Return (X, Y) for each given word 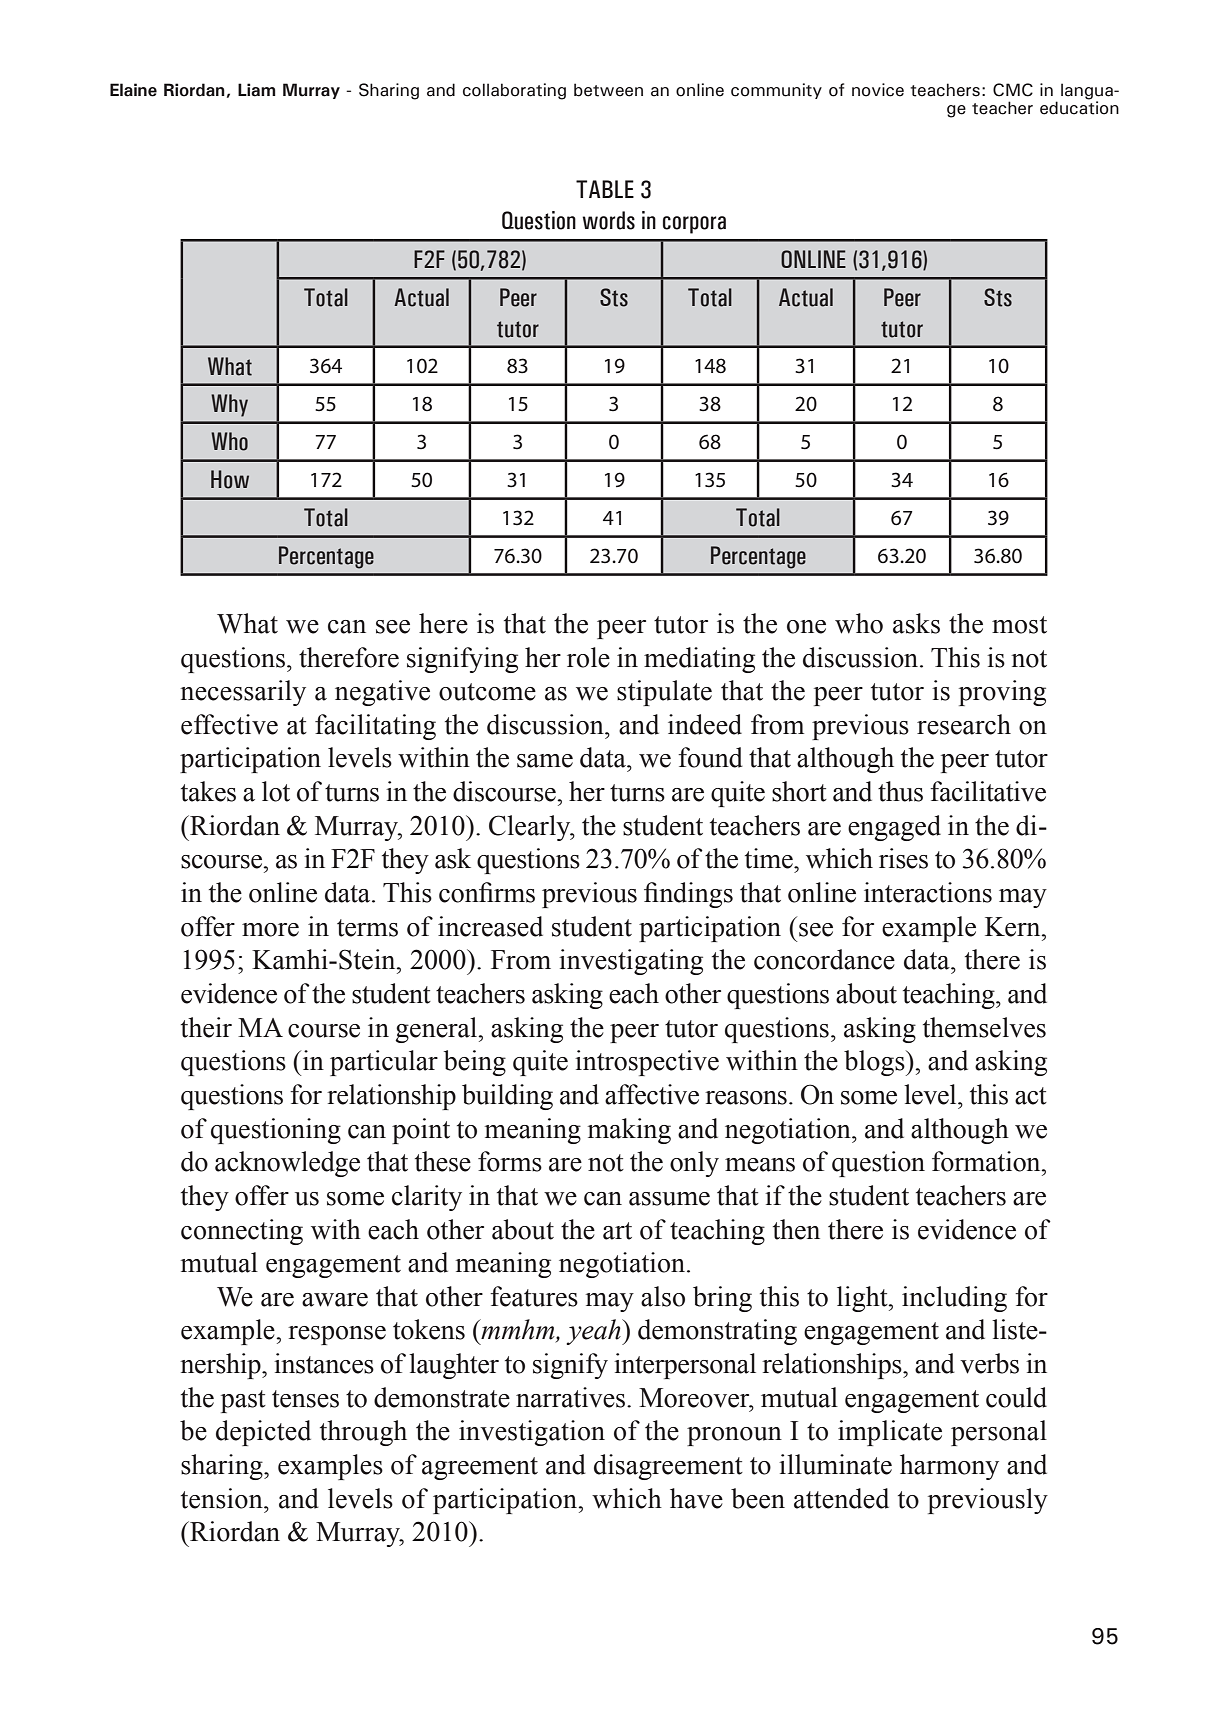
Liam (257, 90)
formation (987, 1161)
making (629, 1131)
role (588, 657)
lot (276, 791)
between (608, 90)
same (545, 761)
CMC (1013, 90)
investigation (532, 1433)
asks (916, 623)
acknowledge (287, 1164)
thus (900, 791)
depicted (263, 1433)
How (230, 479)
